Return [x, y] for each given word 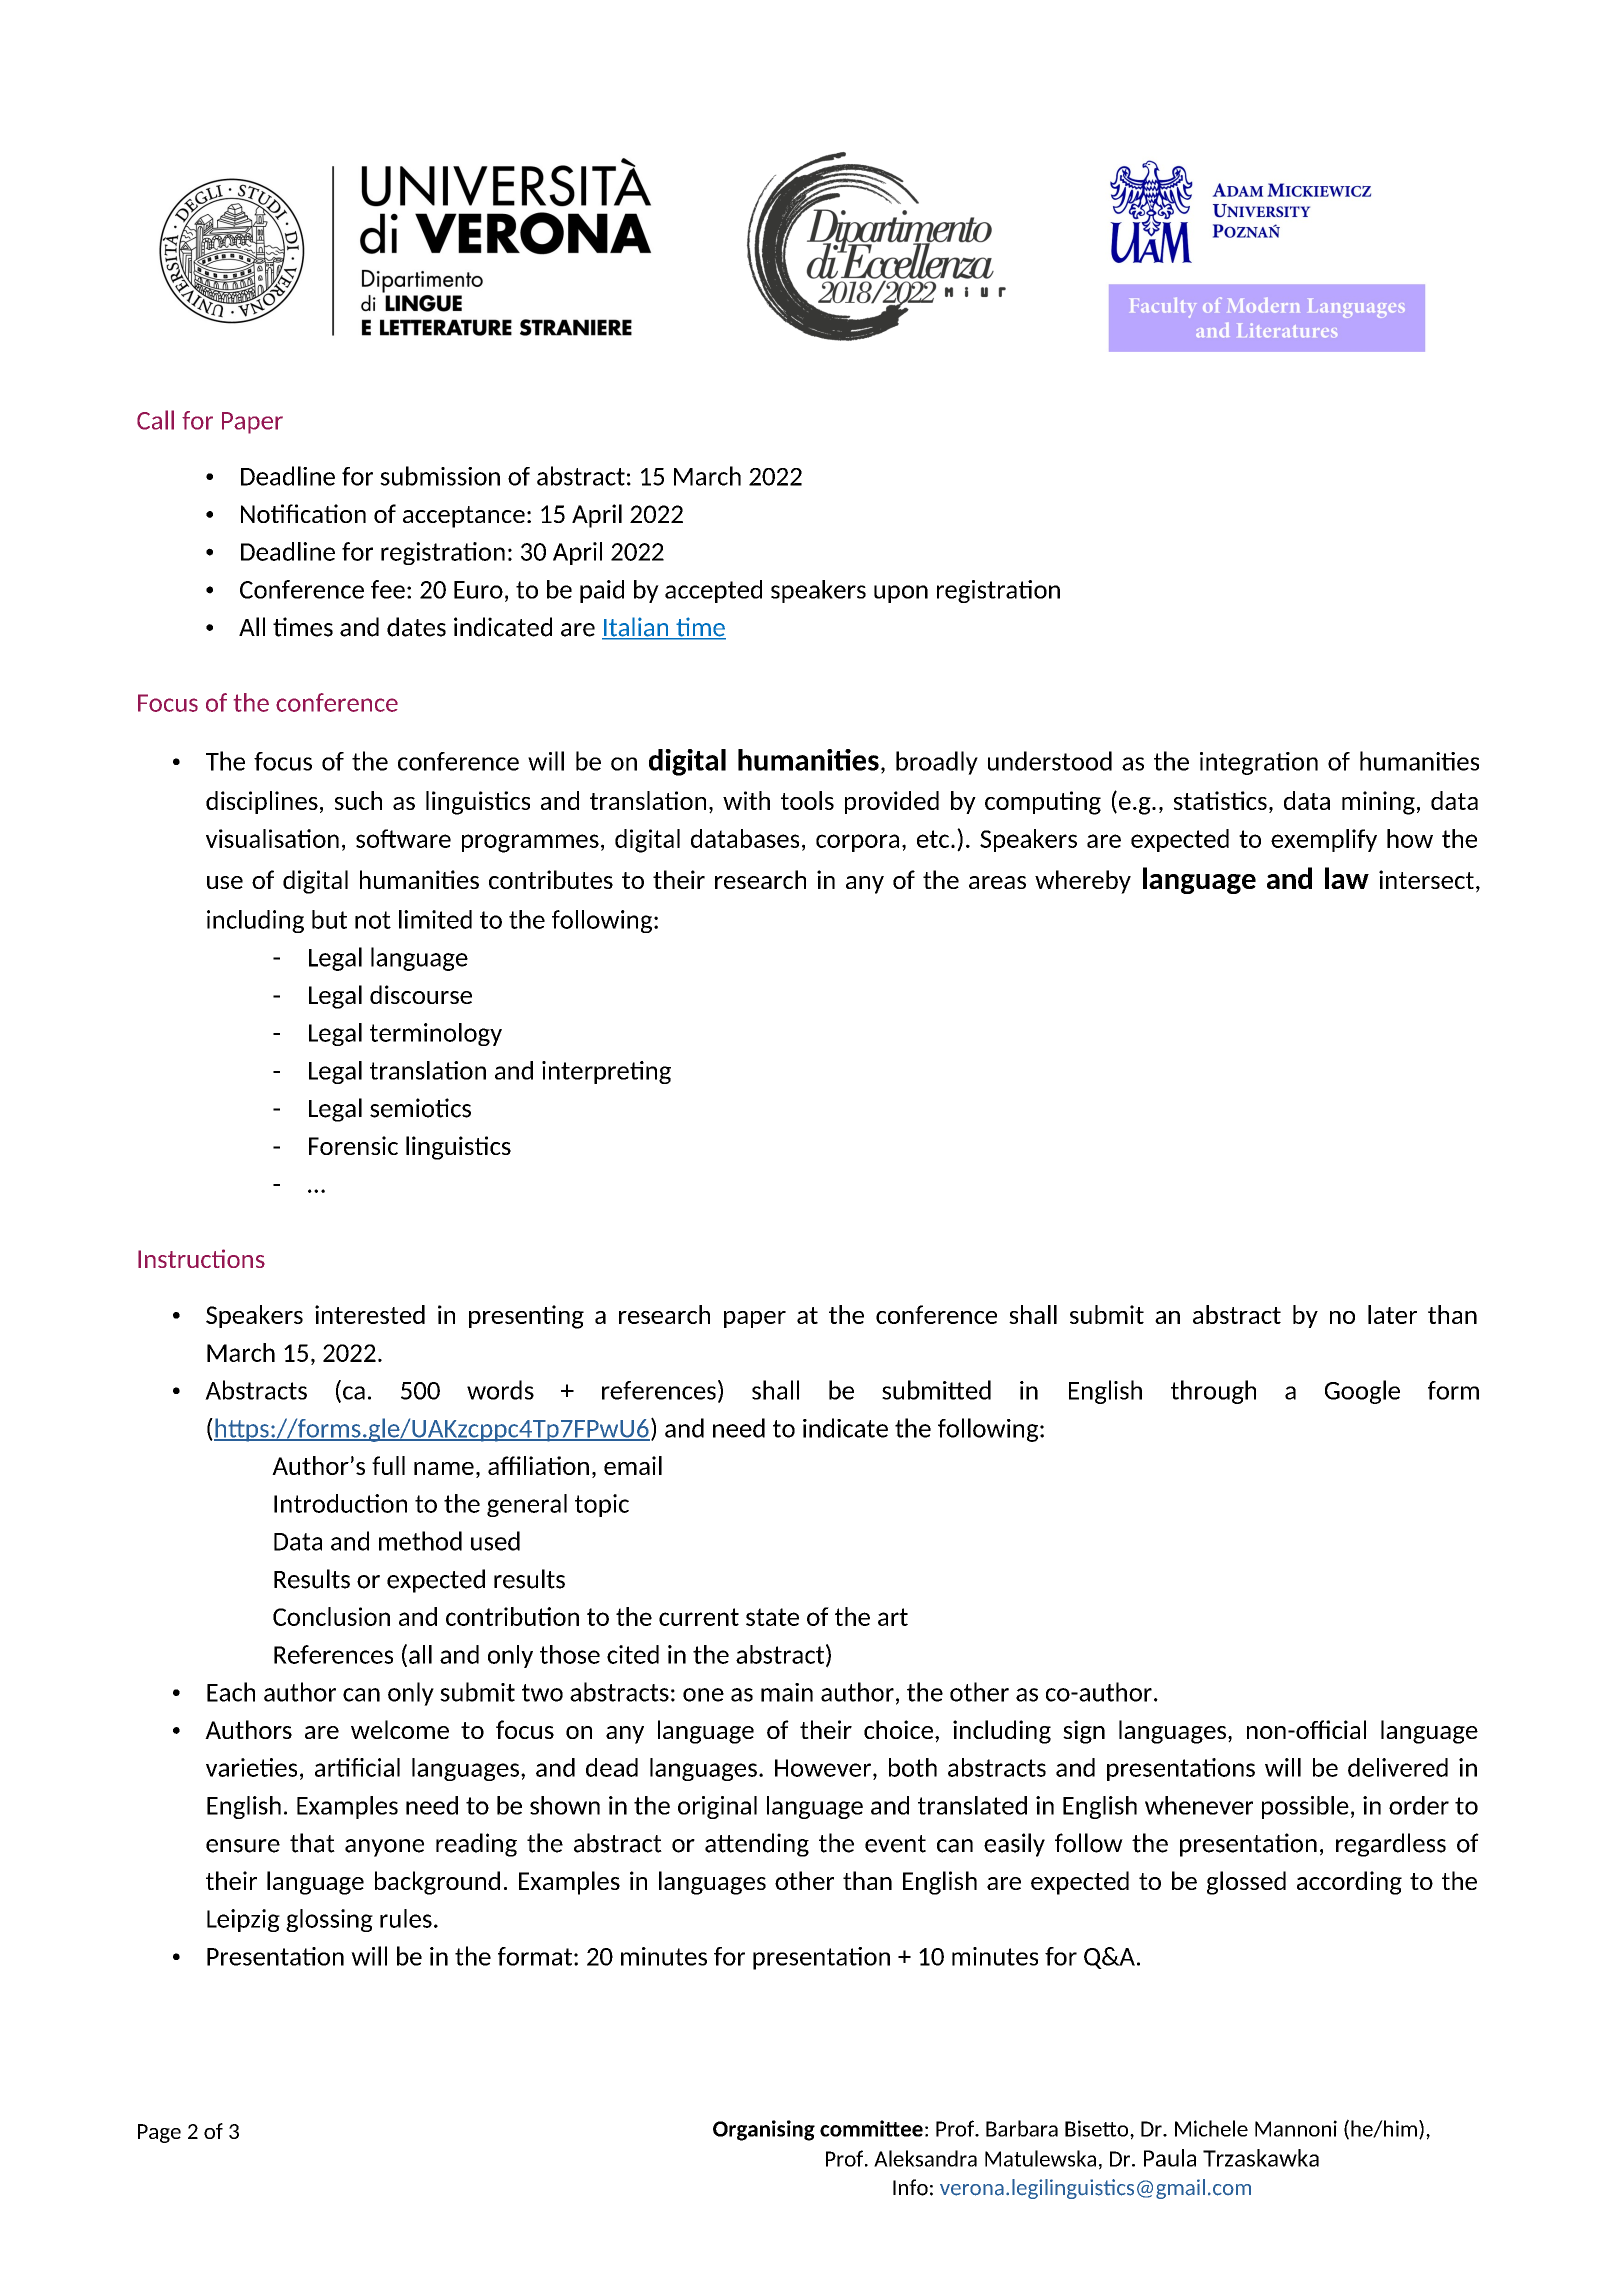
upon [901, 594]
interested [370, 1314]
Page [159, 2133]
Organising [764, 2130]
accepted [713, 591]
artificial [357, 1767]
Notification [303, 513]
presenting [526, 1317]
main [787, 1692]
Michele [1211, 2128]
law [1347, 878]
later [1392, 1314]
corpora [857, 843]
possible [1305, 1807]
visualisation [272, 838]
